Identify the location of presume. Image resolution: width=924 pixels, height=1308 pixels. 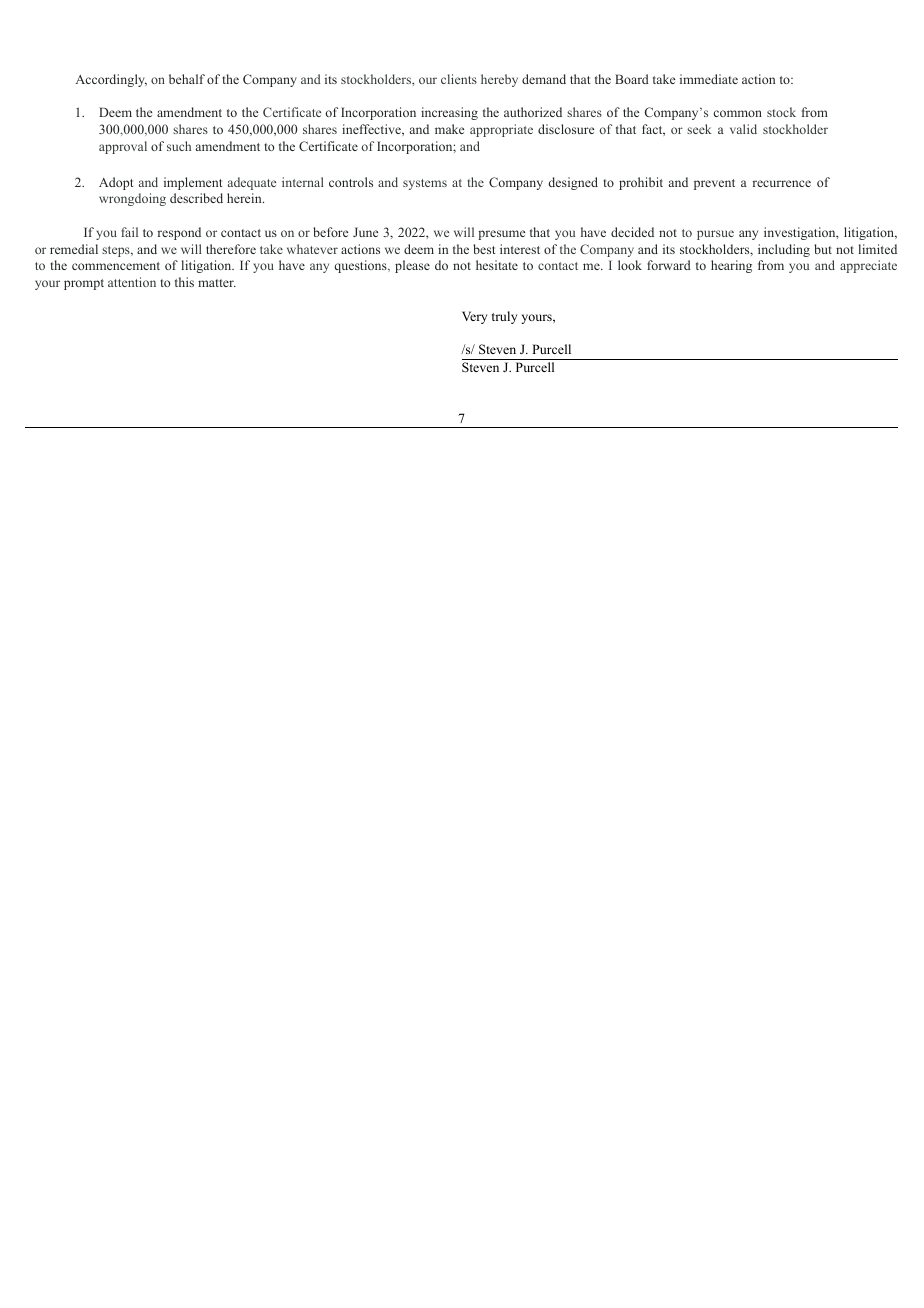
(501, 235).
